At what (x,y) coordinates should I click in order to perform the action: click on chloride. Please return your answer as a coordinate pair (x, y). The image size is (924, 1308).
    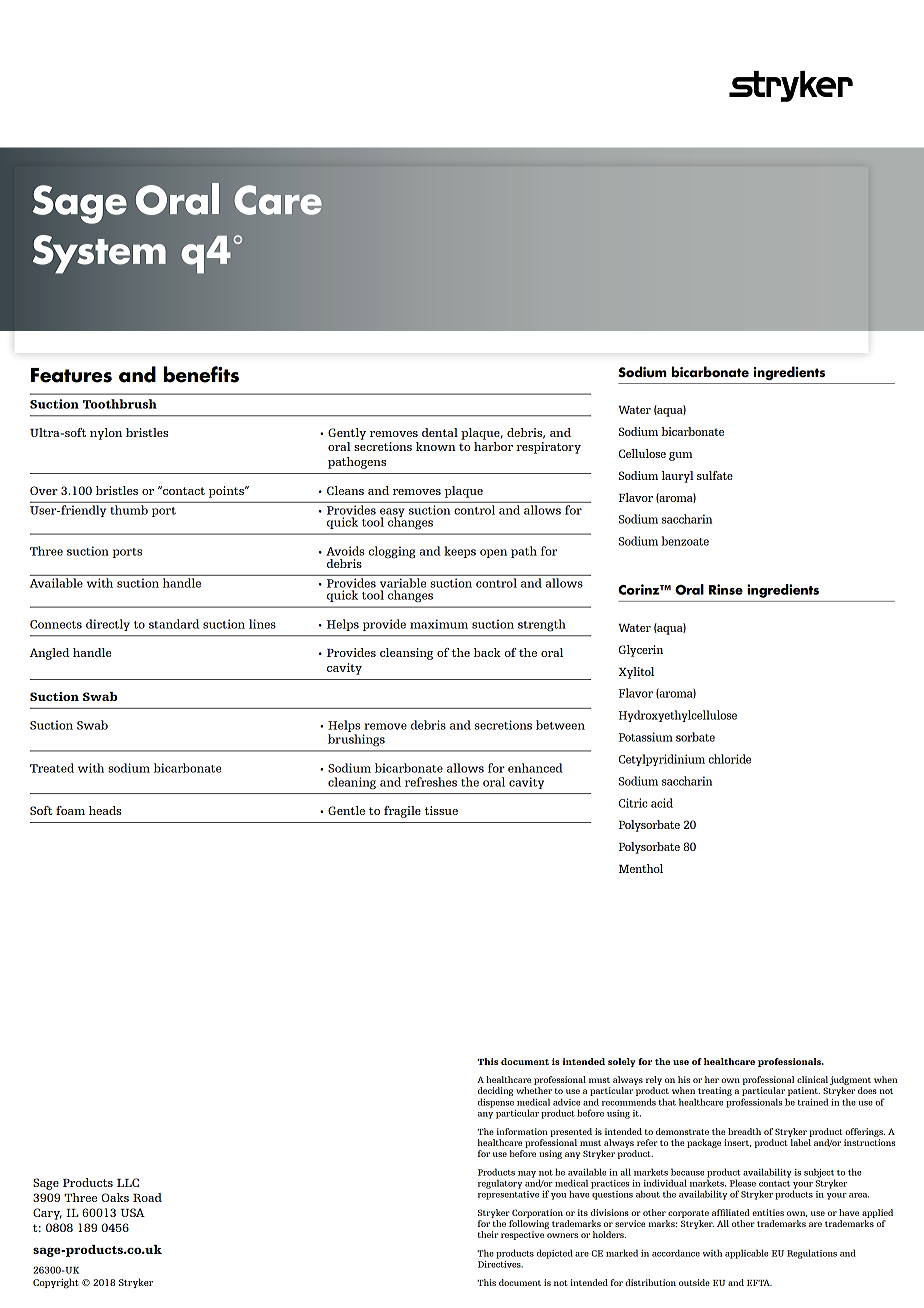
    Looking at the image, I should click on (730, 759).
